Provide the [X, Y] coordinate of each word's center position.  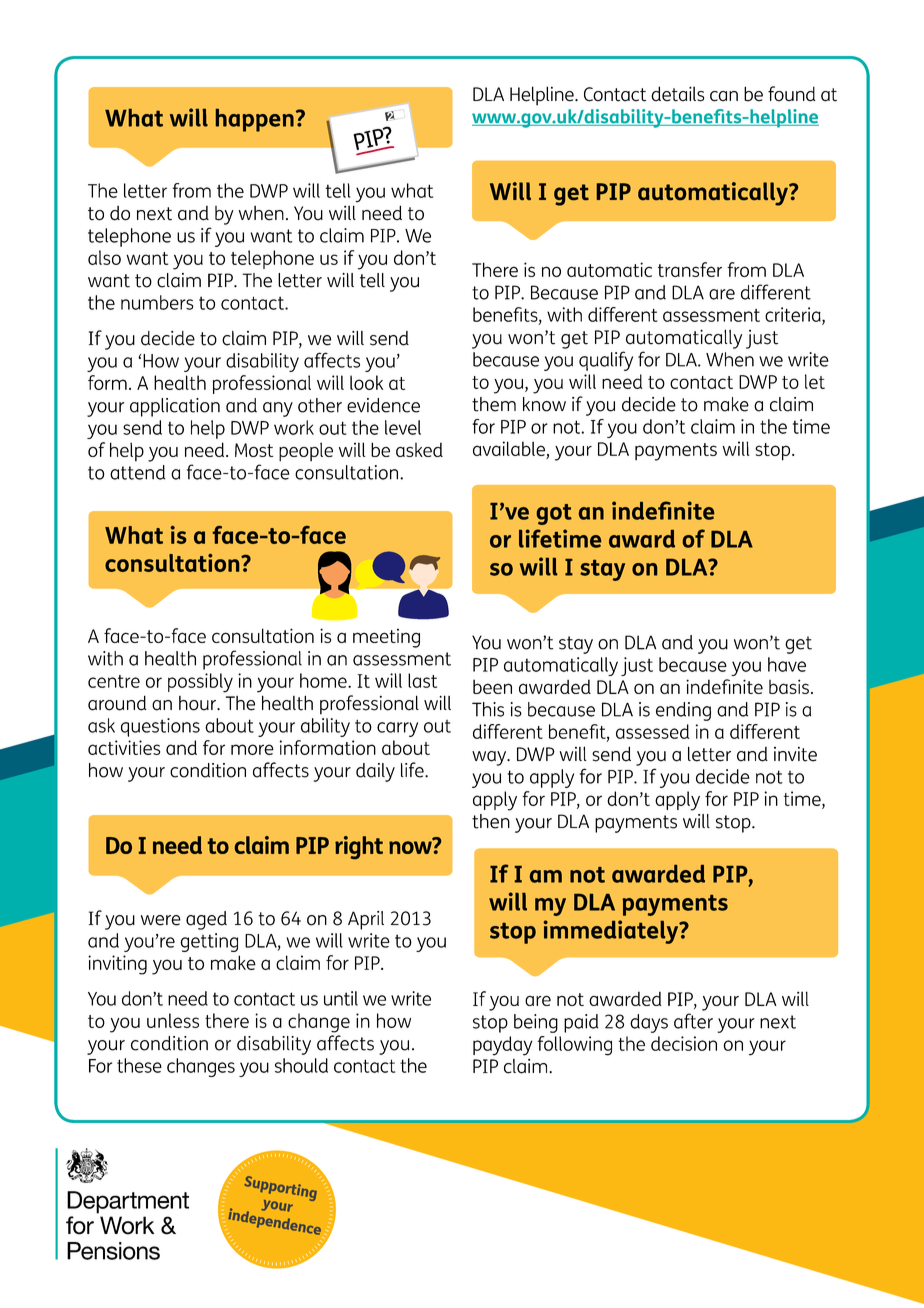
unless [173, 1020]
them [494, 404]
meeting [386, 638]
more [252, 749]
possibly [200, 683]
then [491, 821]
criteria [794, 315]
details [678, 94]
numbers [157, 302]
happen [255, 120]
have [787, 664]
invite [795, 754]
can [724, 96]
